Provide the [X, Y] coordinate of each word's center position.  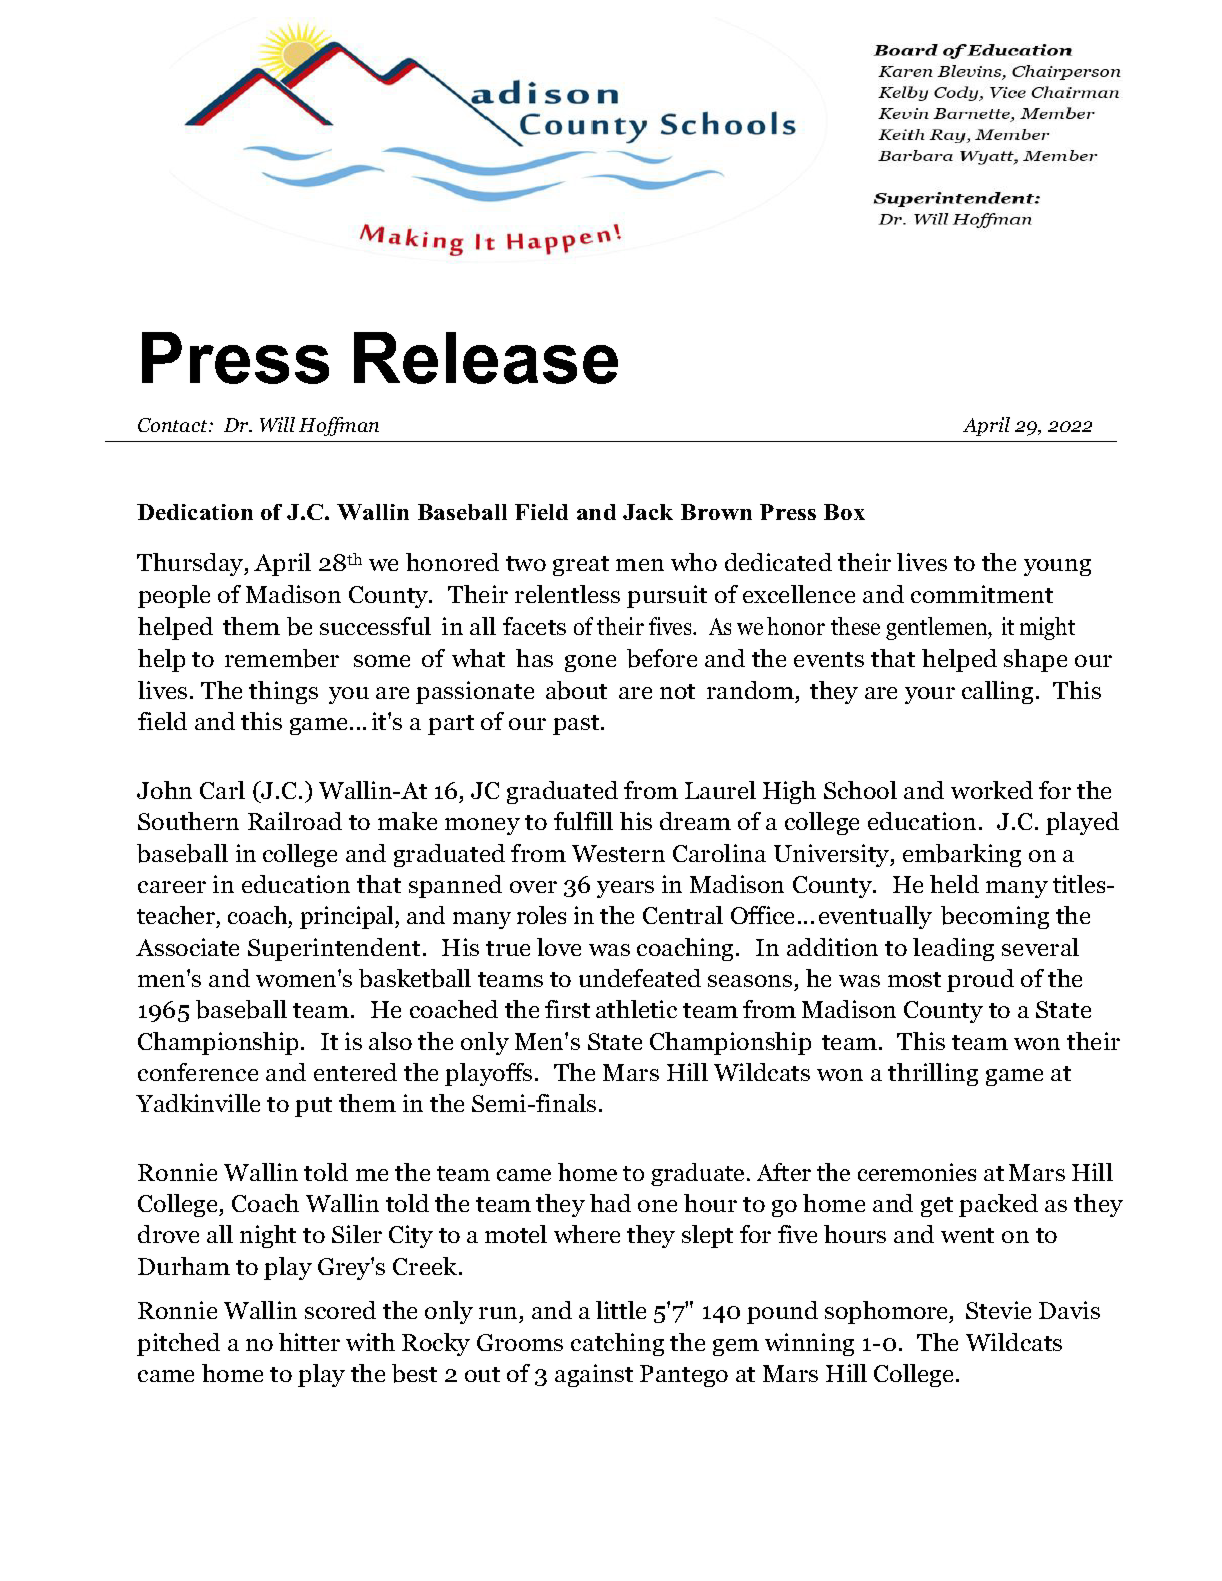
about [576, 690]
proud [980, 980]
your [930, 695]
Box [844, 512]
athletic [636, 1009]
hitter [309, 1342]
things [283, 692]
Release [486, 358]
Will [277, 424]
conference [198, 1072]
